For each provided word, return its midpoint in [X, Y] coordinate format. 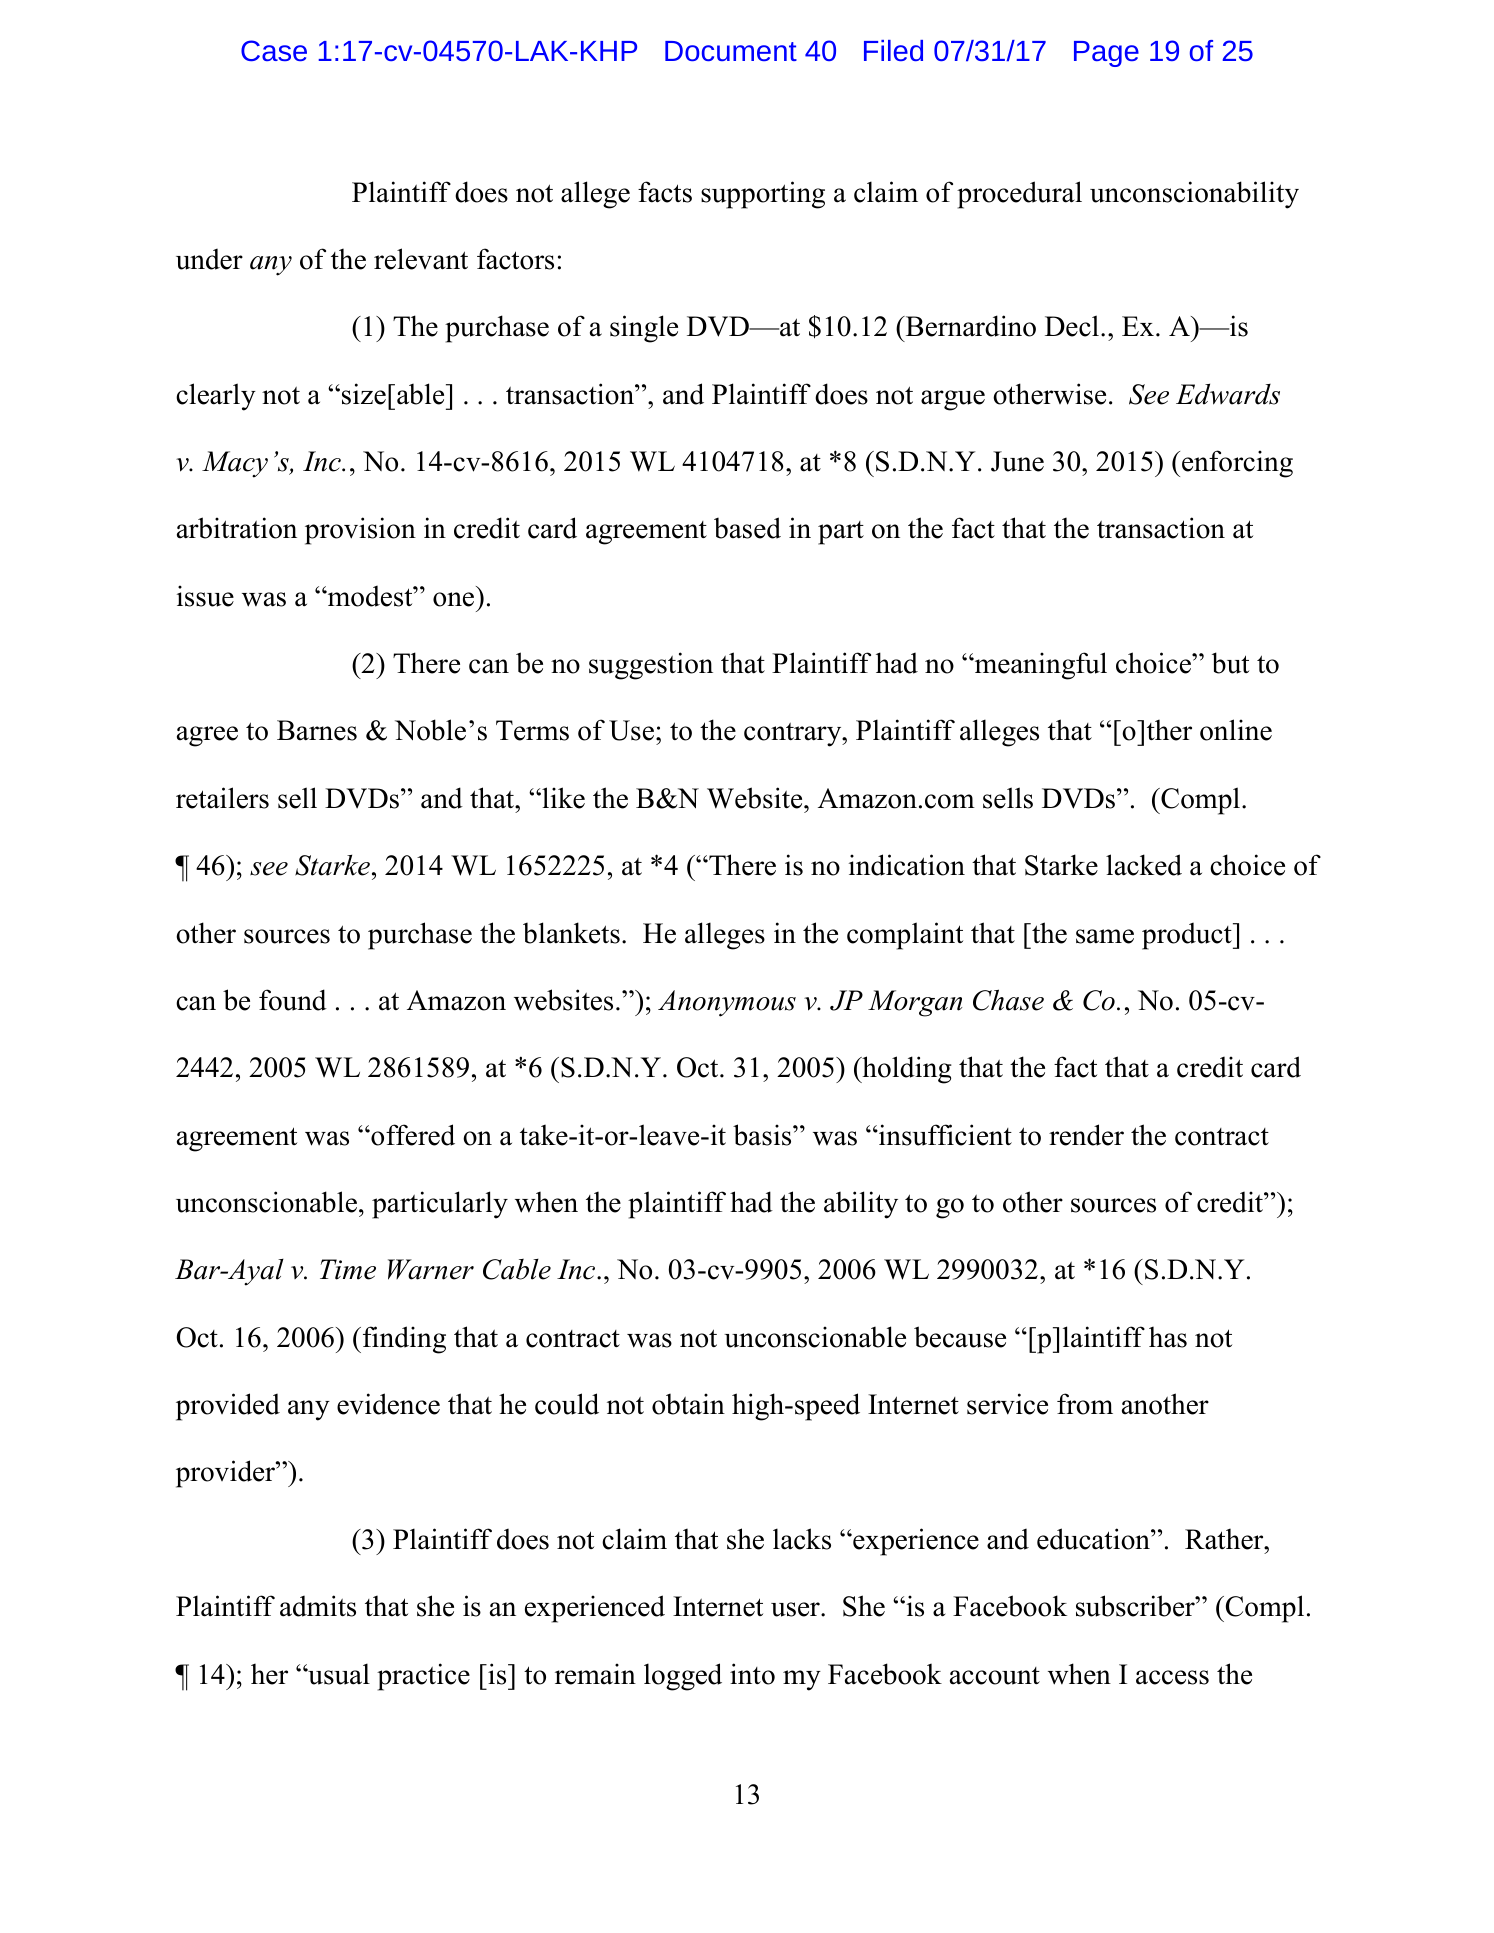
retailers [222, 798]
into [752, 1674]
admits [318, 1606]
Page [1106, 54]
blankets [571, 933]
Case [274, 50]
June [1017, 461]
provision [360, 531]
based [747, 528]
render [1086, 1135]
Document [731, 51]
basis [763, 1135]
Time [348, 1269]
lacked [1144, 865]
